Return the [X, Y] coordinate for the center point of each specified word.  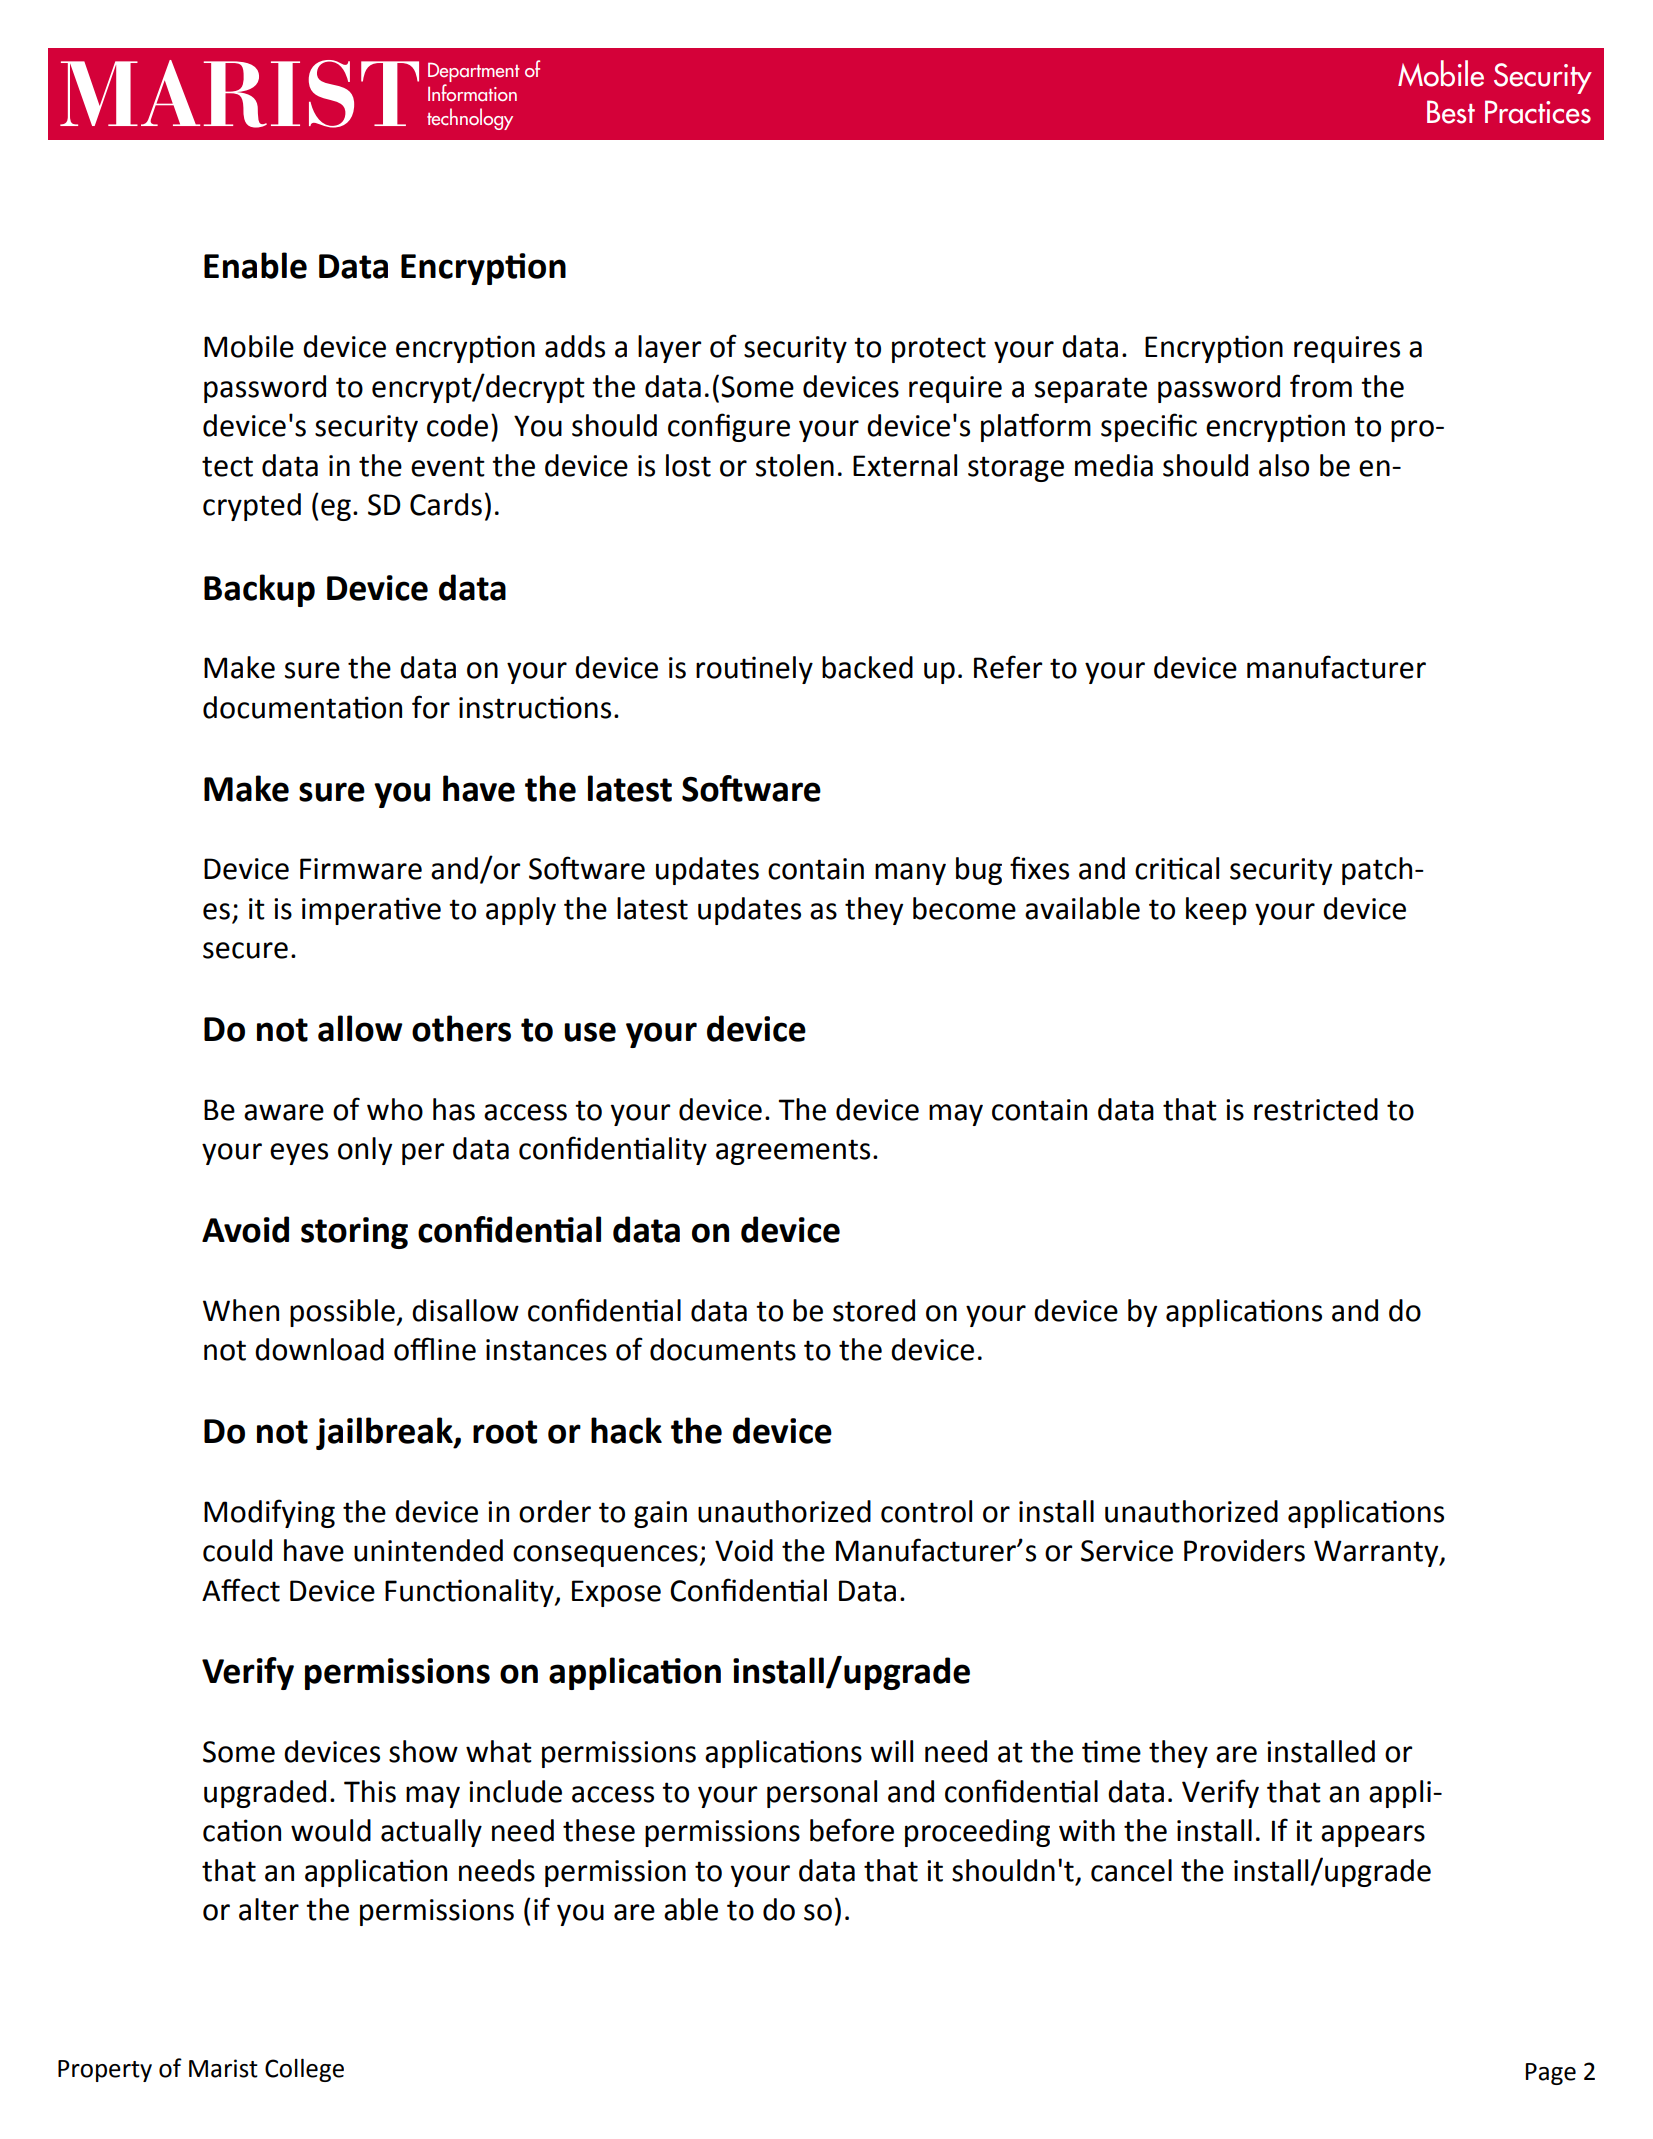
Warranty [1377, 1553]
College [304, 2070]
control [926, 1511]
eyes [299, 1154]
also [1284, 465]
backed [867, 667]
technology [470, 119]
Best [1451, 112]
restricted [1316, 1109]
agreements [793, 1152]
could [237, 1550]
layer [669, 349]
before [852, 1830]
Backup [259, 590]
